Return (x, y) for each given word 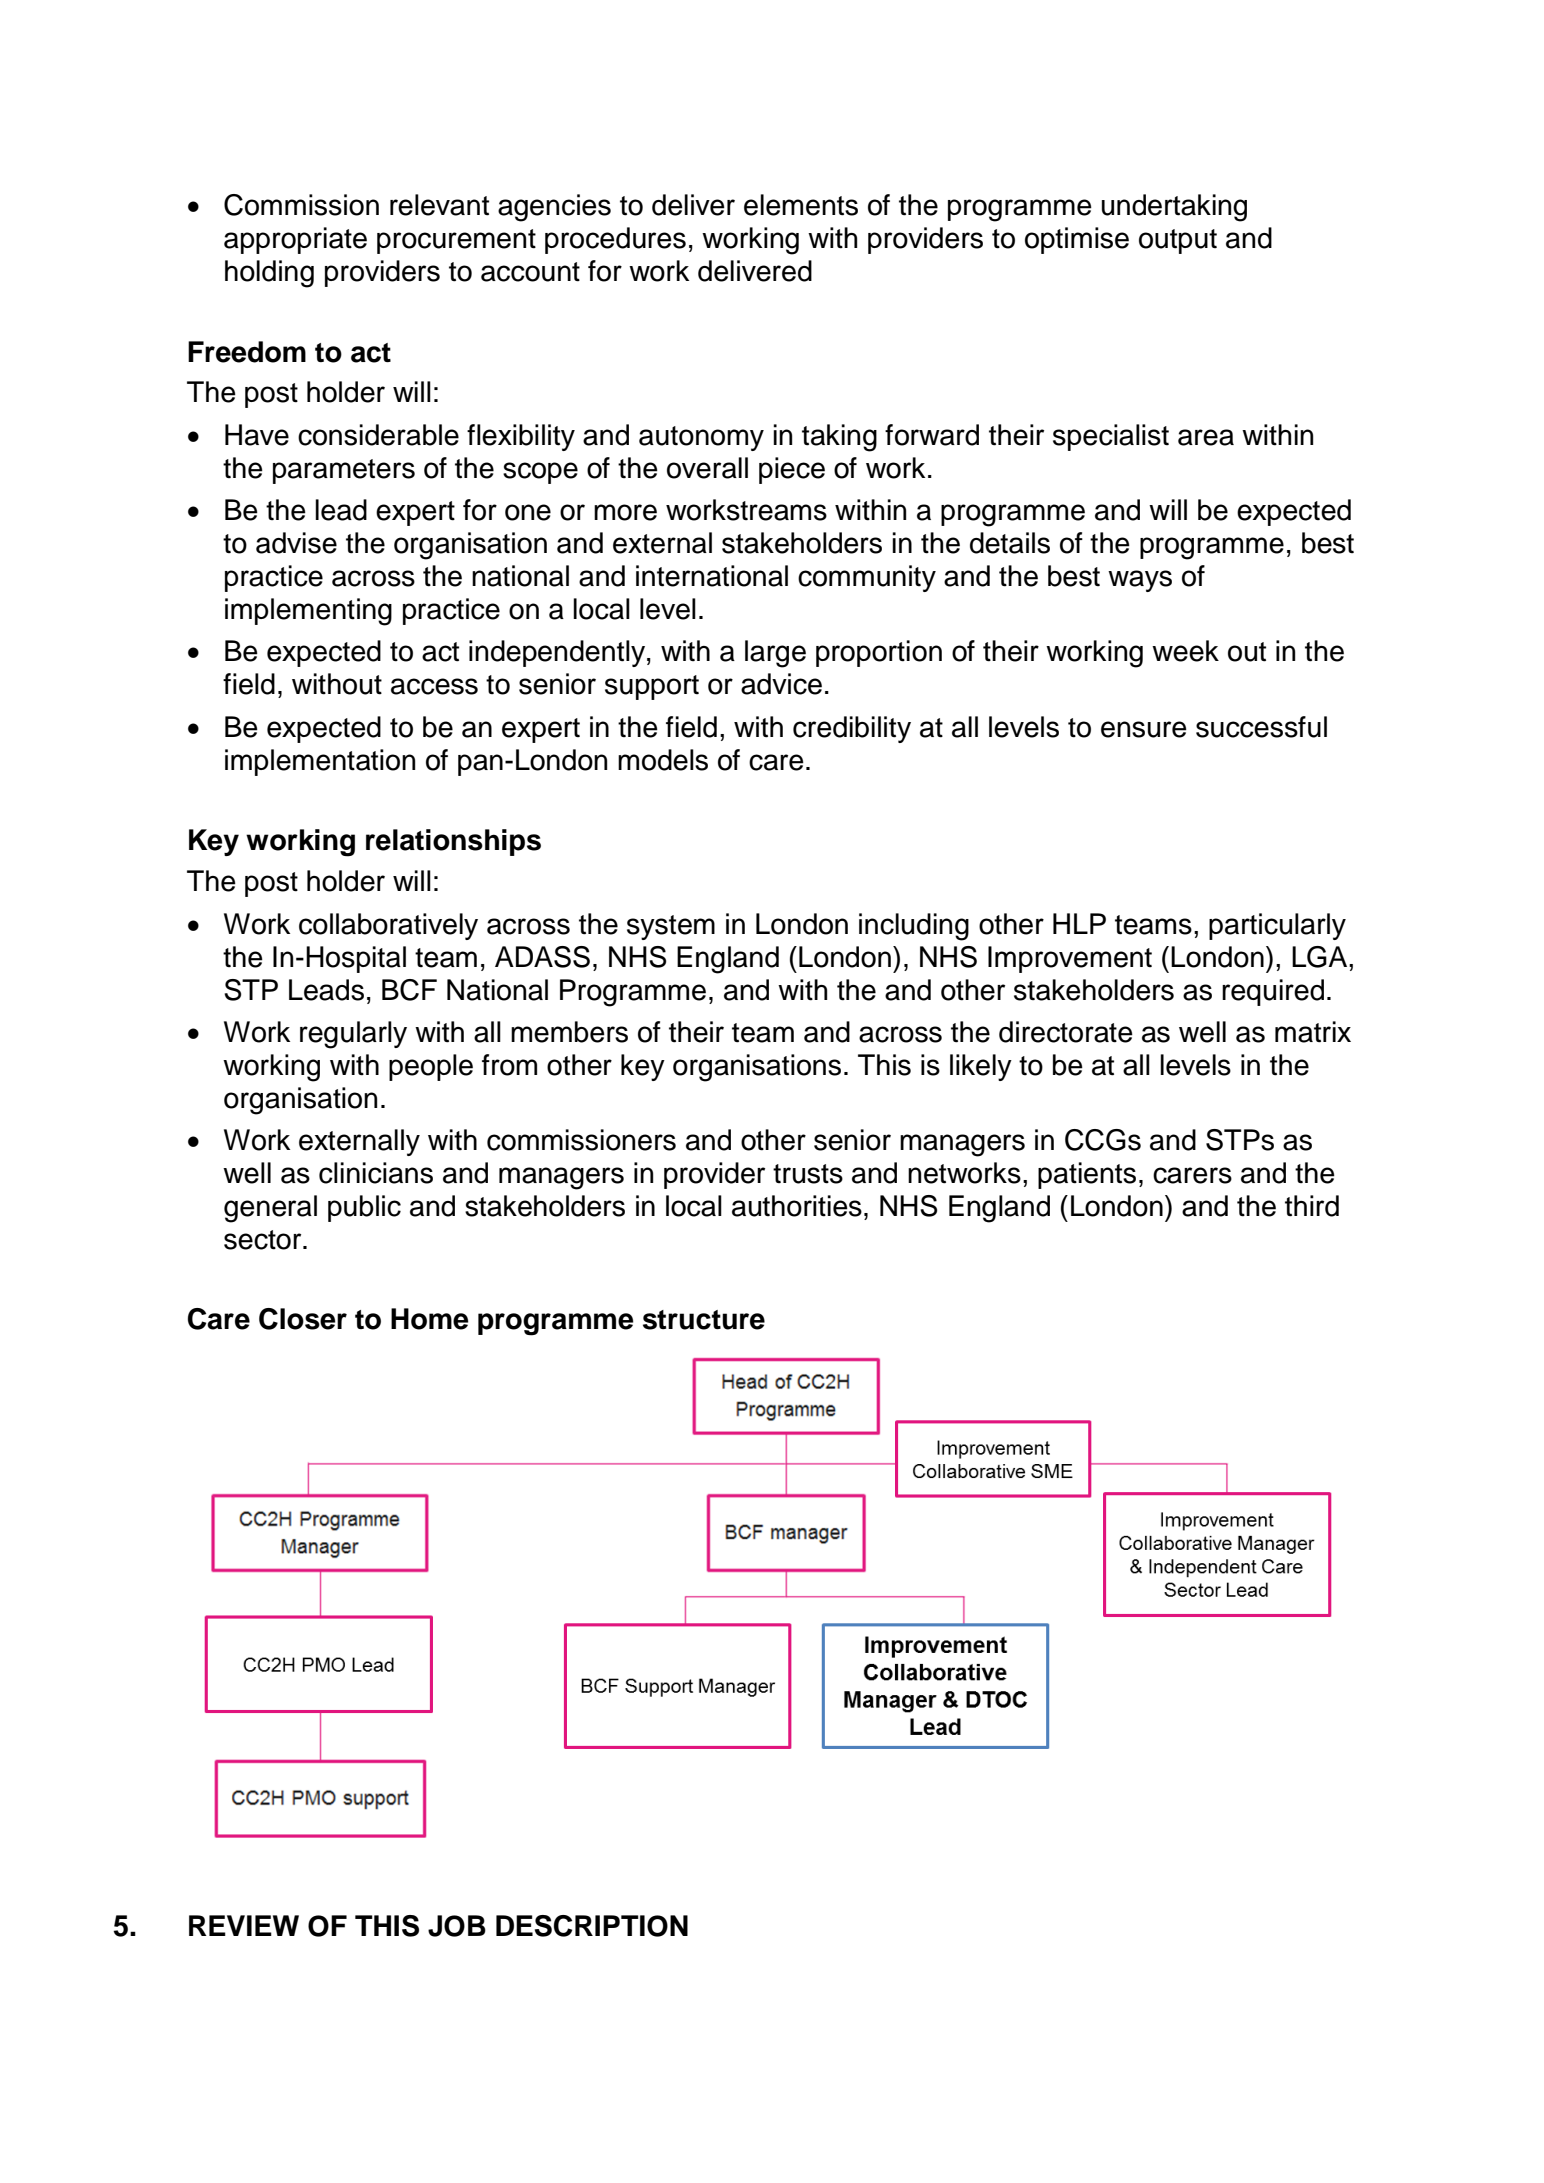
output (1178, 241)
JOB (457, 1926)
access (434, 686)
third (1312, 1206)
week (1185, 651)
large (775, 654)
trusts (808, 1174)
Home (430, 1319)
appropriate (295, 240)
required (1273, 992)
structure (704, 1320)
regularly (353, 1035)
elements (801, 205)
